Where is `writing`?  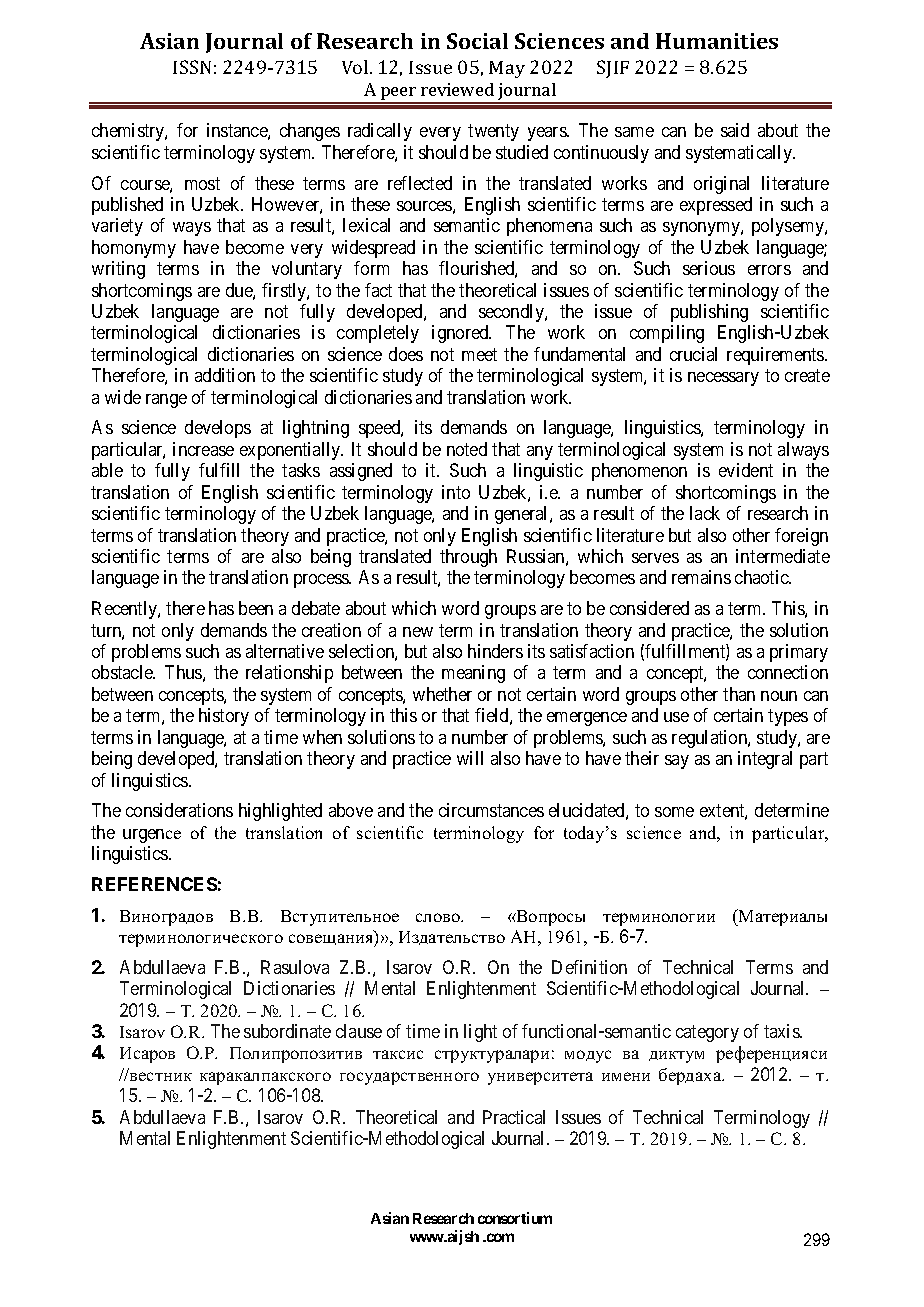
writing is located at coordinates (118, 270).
